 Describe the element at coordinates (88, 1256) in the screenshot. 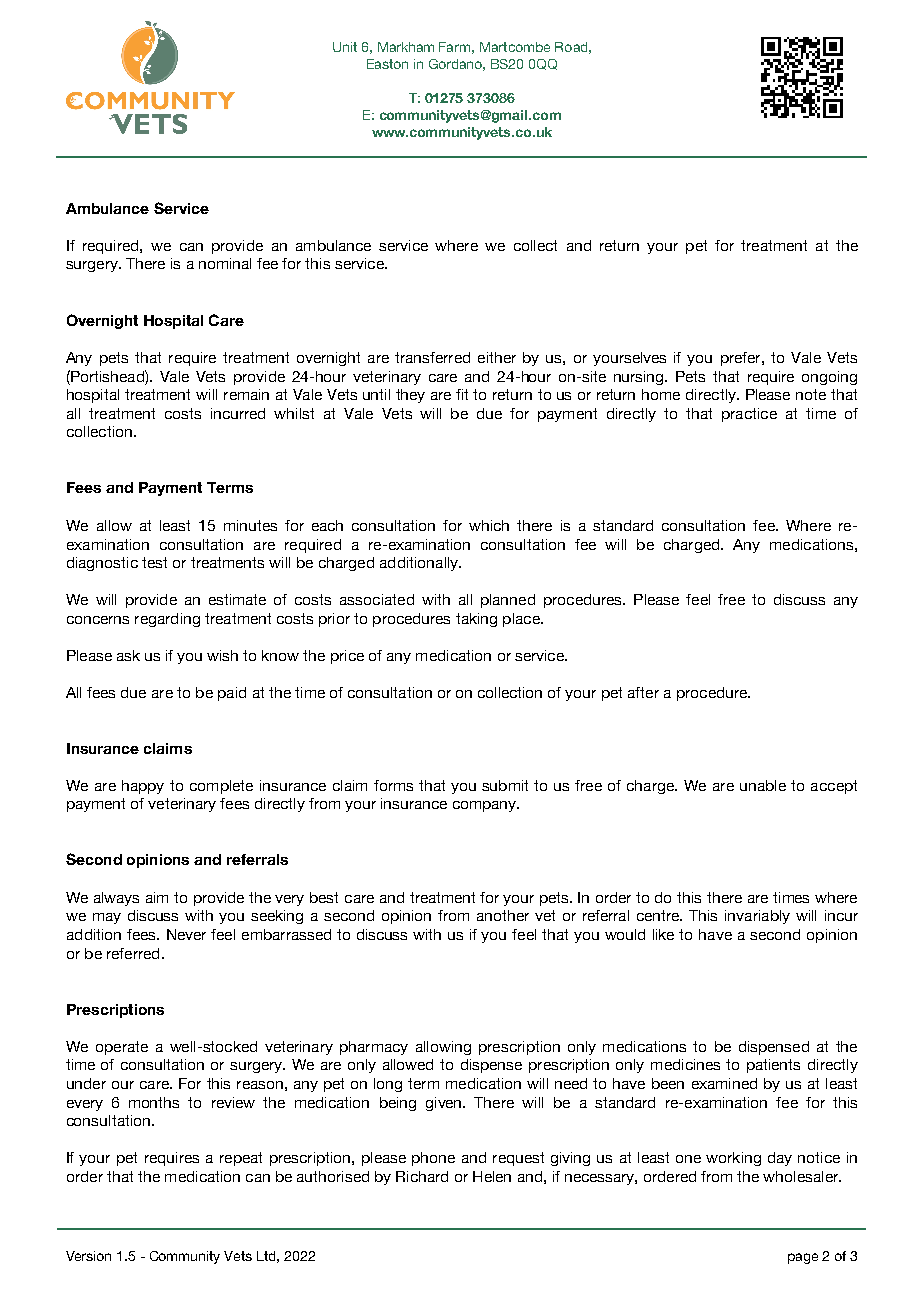

I see `Version` at that location.
